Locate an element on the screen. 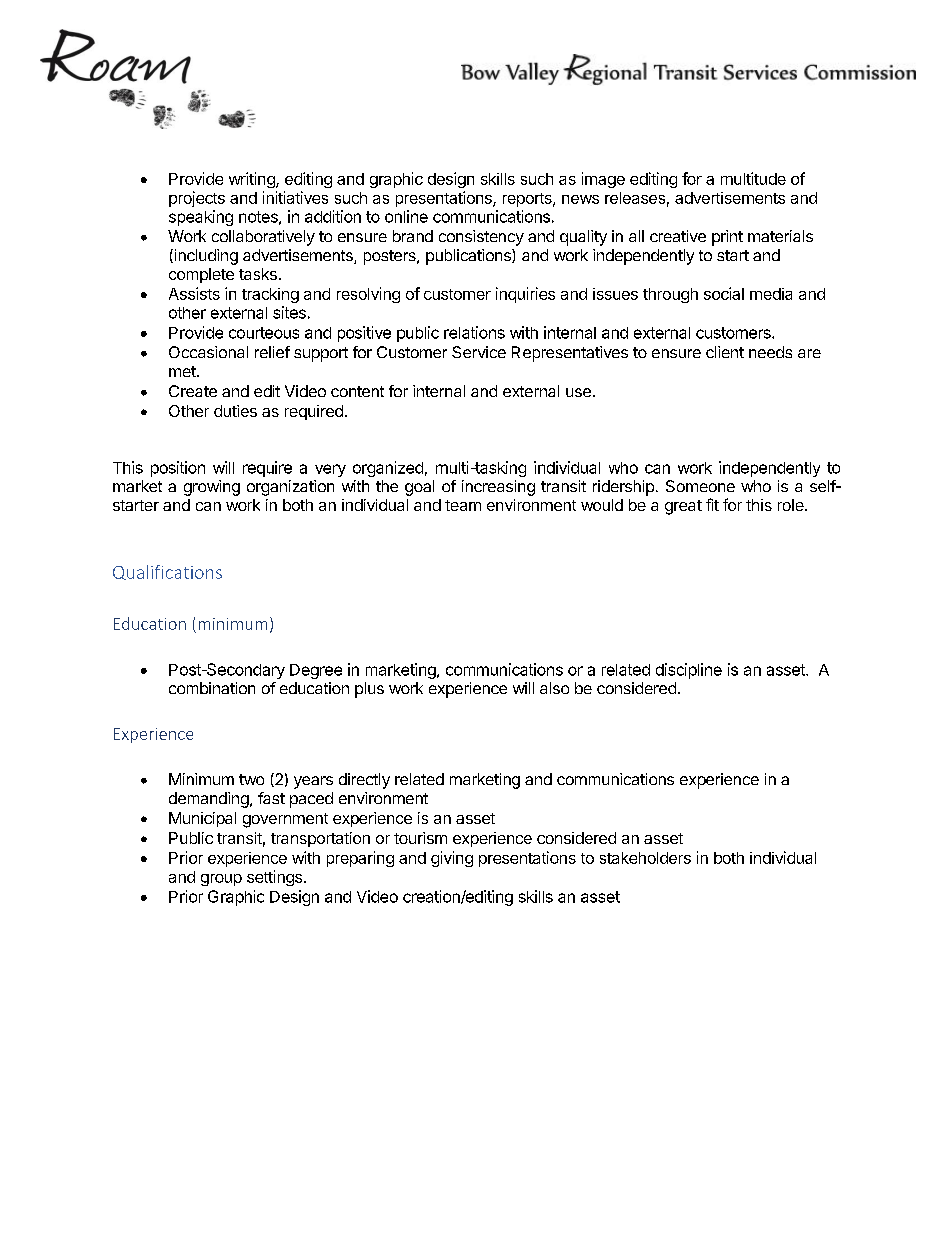 This screenshot has width=952, height=1233. client is located at coordinates (725, 352).
